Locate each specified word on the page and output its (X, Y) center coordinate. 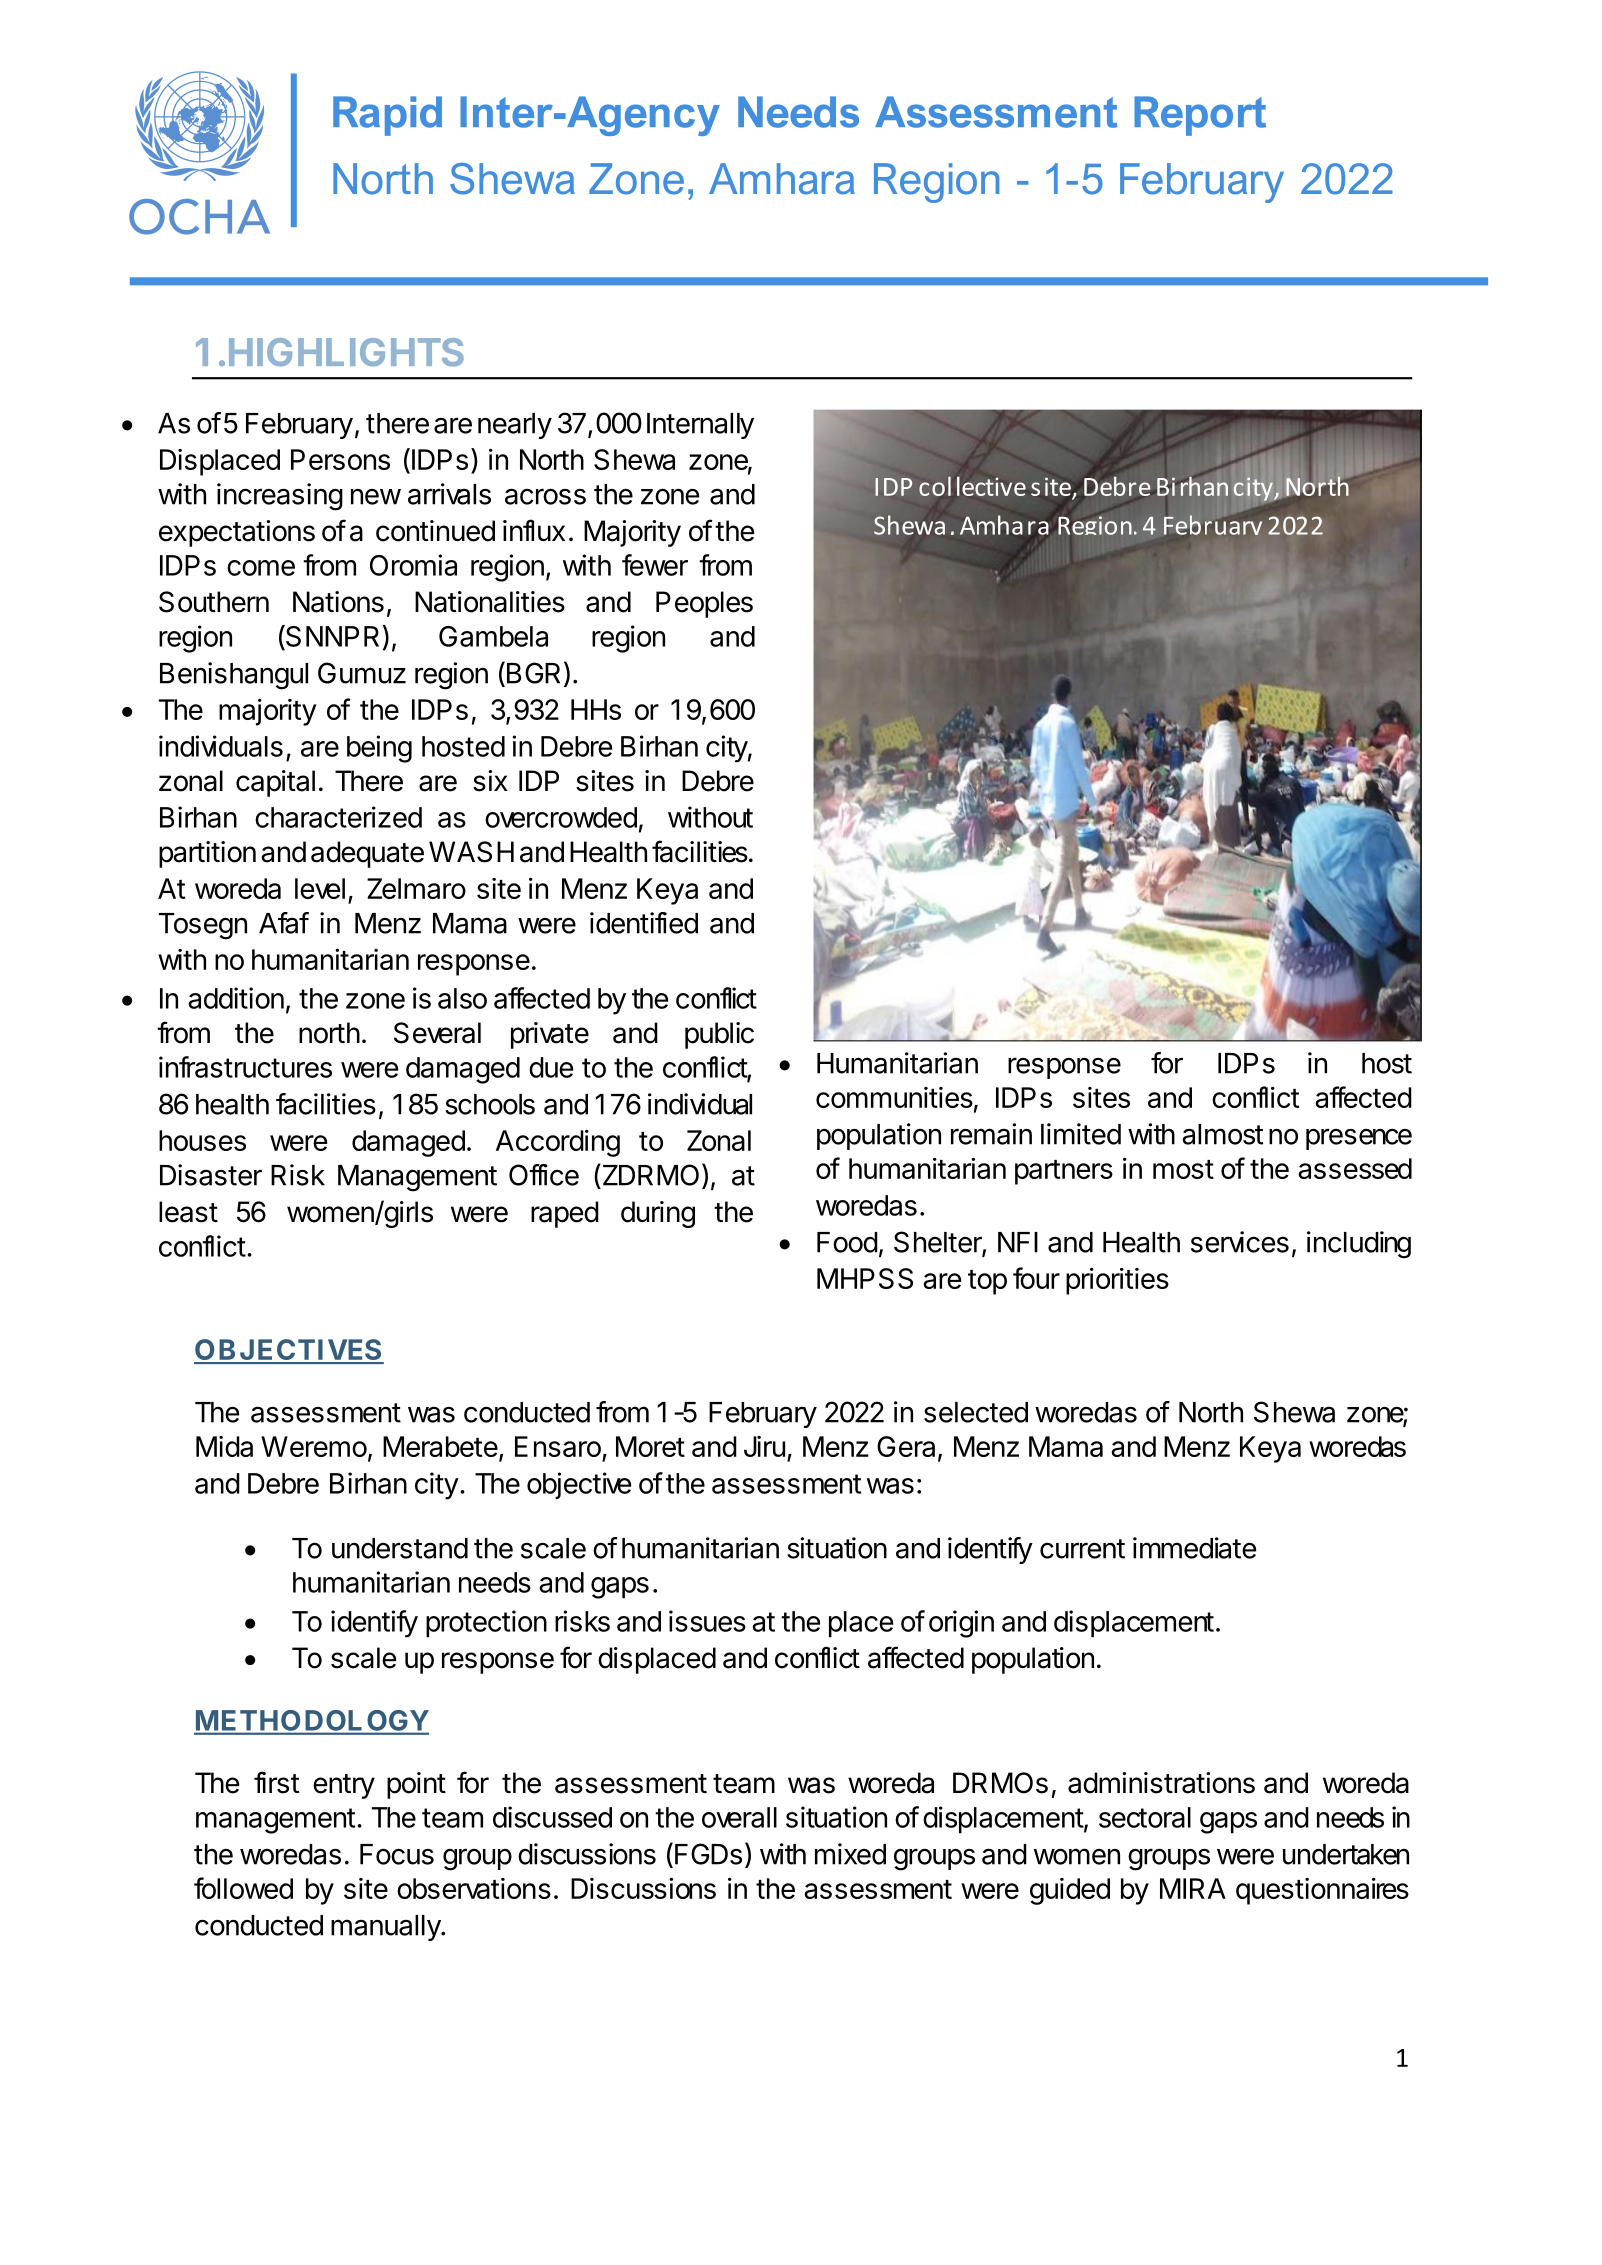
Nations (338, 602)
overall (739, 1817)
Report (1200, 116)
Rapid (387, 116)
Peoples (704, 604)
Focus (397, 1854)
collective (972, 486)
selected (976, 1412)
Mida (224, 1446)
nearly (515, 426)
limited (1081, 1134)
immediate (1195, 1548)
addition (236, 998)
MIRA (1193, 1888)
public (719, 1035)
